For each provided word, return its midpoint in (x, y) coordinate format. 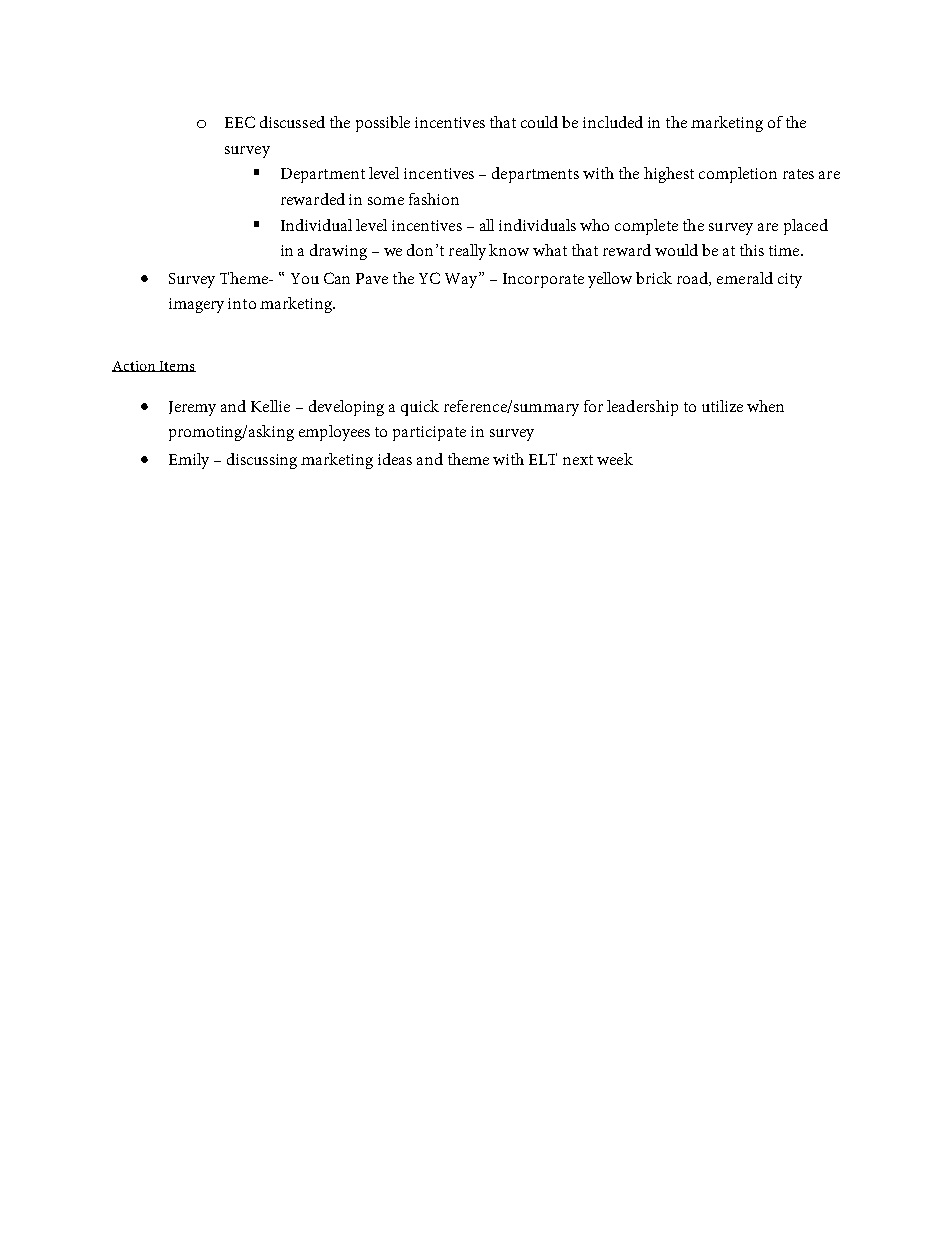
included (613, 122)
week (615, 459)
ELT (543, 459)
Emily (189, 461)
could (539, 122)
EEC (240, 122)
